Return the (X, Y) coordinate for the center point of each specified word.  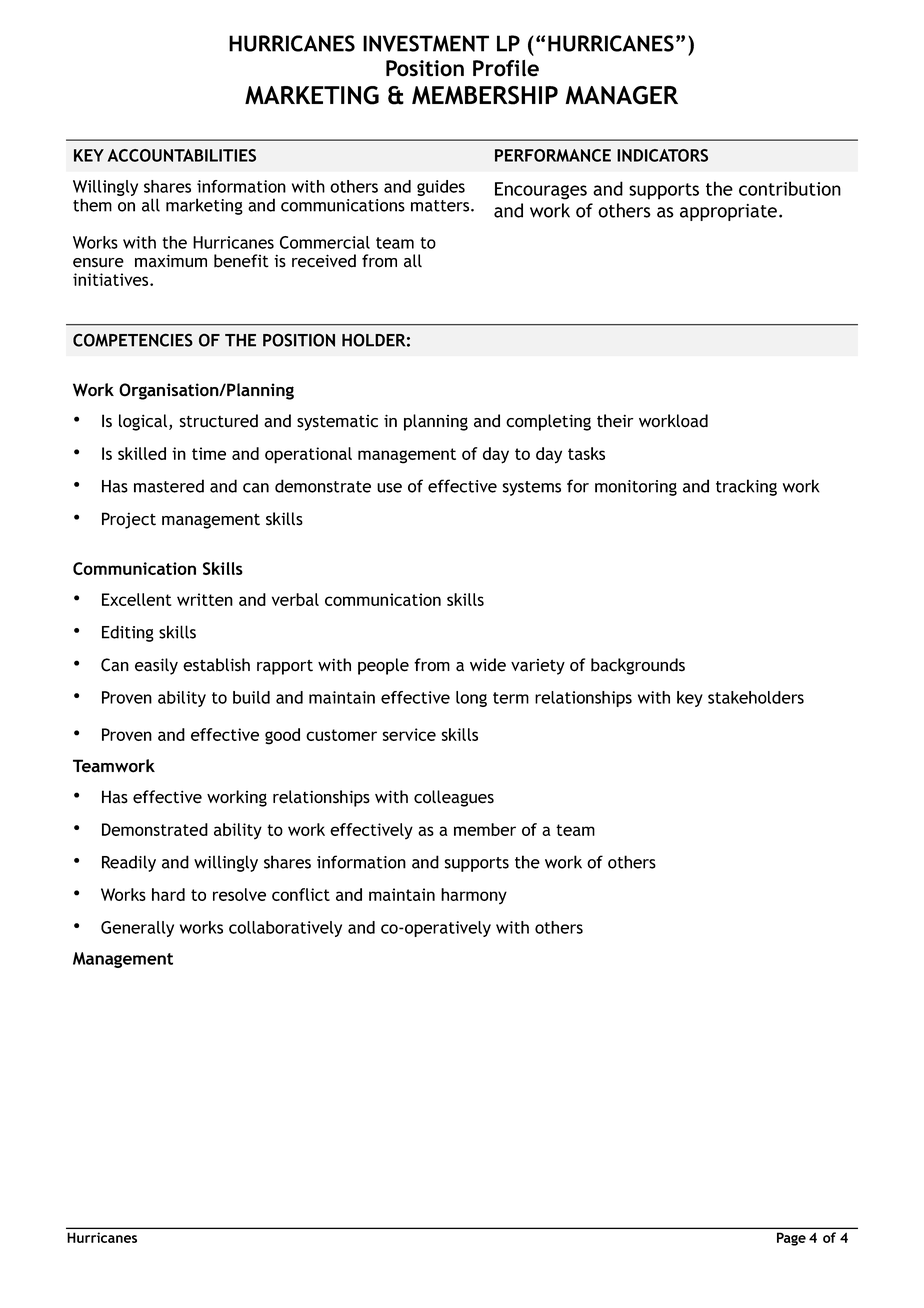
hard (168, 894)
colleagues (454, 798)
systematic (337, 423)
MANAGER (621, 95)
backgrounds (638, 666)
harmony (474, 896)
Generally (137, 929)
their (615, 421)
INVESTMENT (426, 43)
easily (156, 666)
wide (488, 665)
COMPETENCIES (133, 340)
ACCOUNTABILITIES (182, 155)
